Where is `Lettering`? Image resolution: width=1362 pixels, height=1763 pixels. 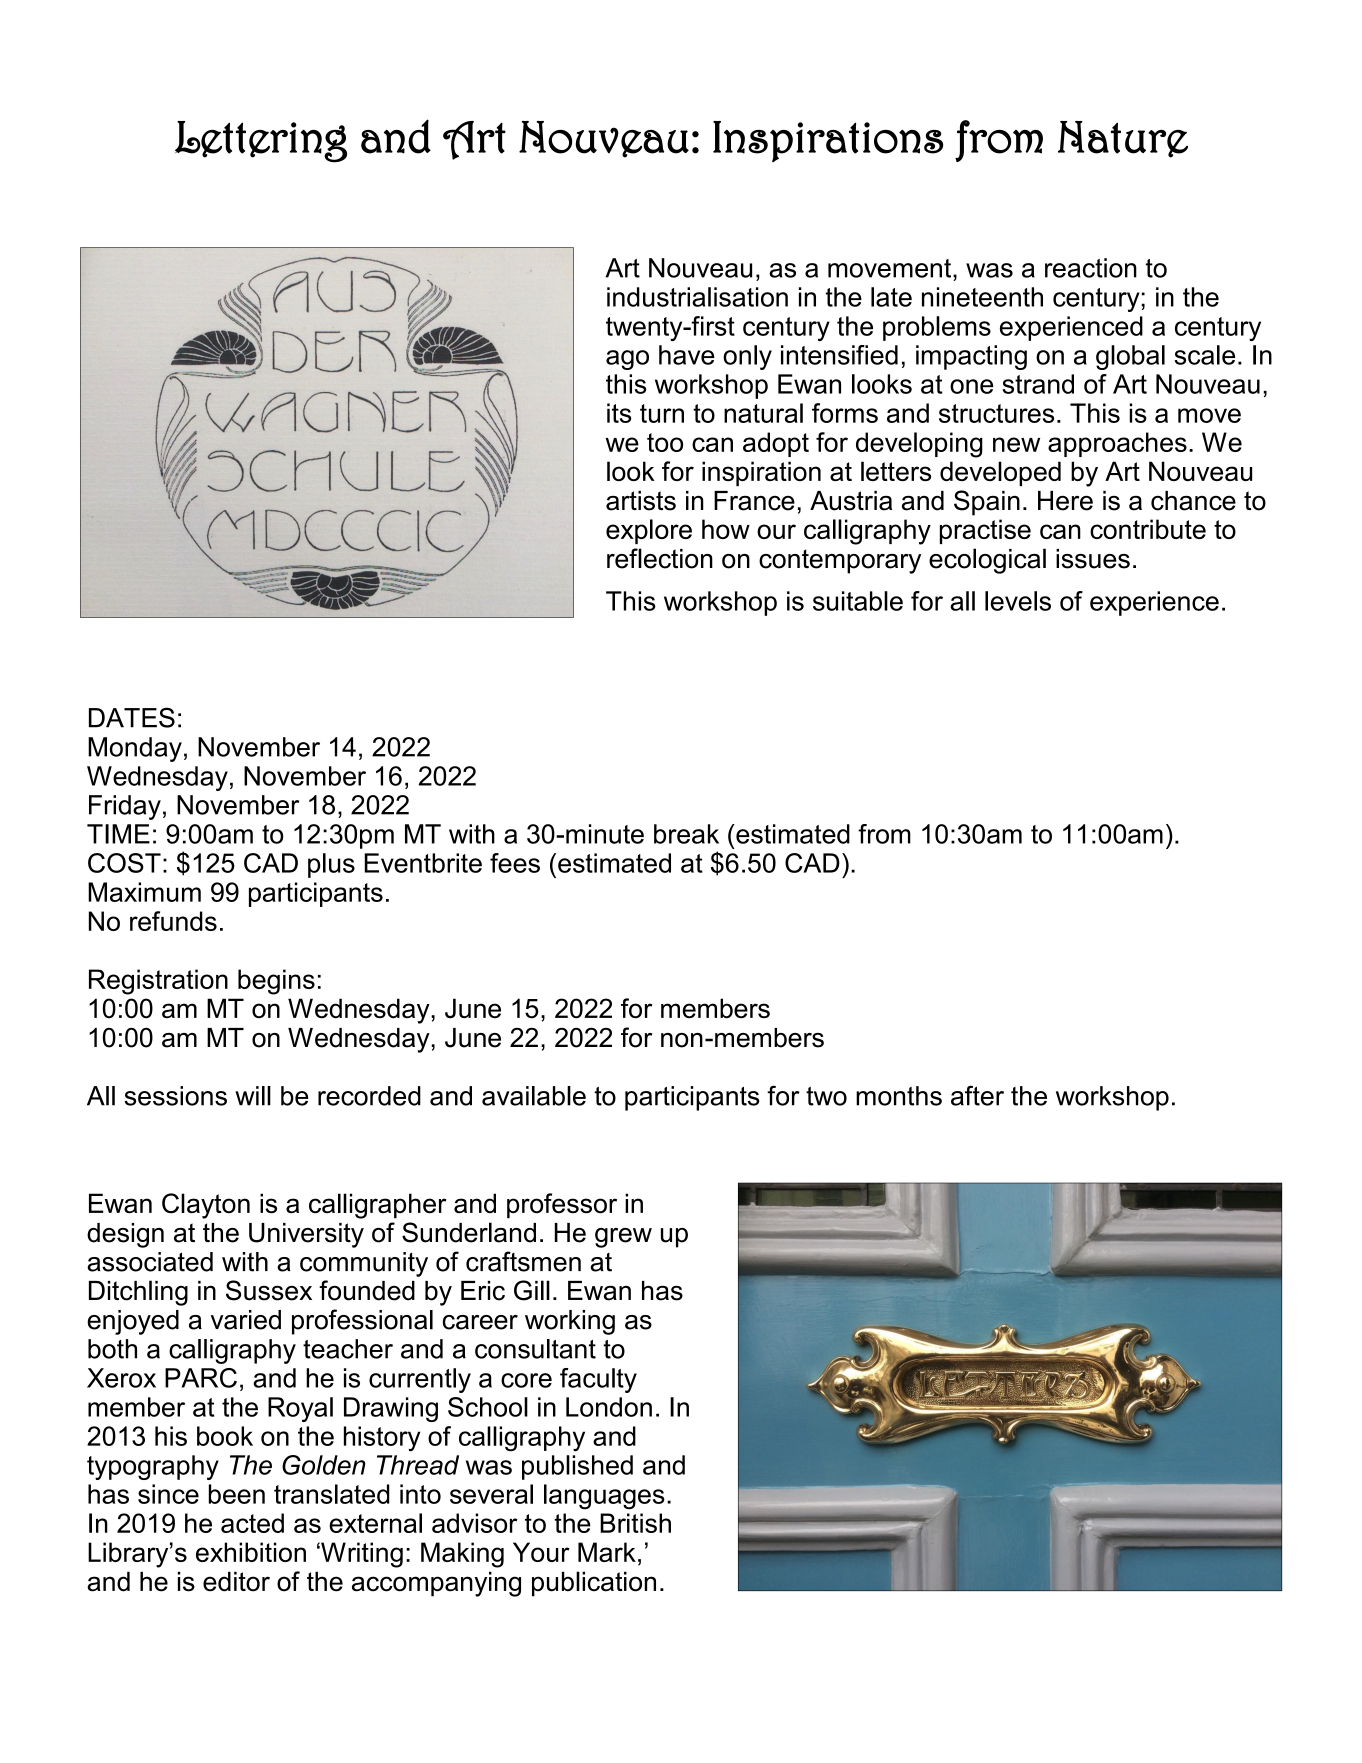
Lettering is located at coordinates (261, 142).
